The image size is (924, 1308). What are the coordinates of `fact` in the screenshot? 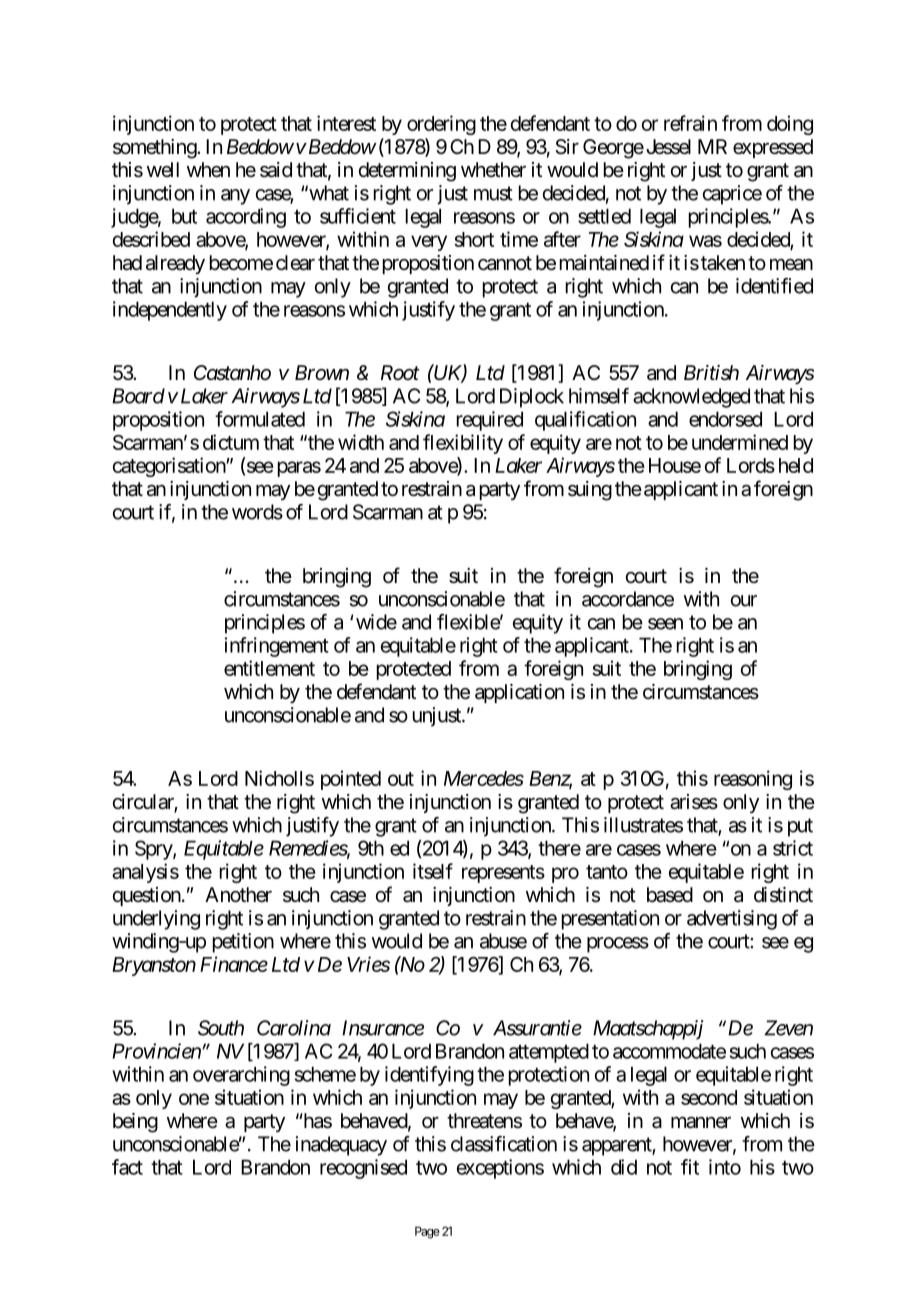 It's located at (127, 1167).
